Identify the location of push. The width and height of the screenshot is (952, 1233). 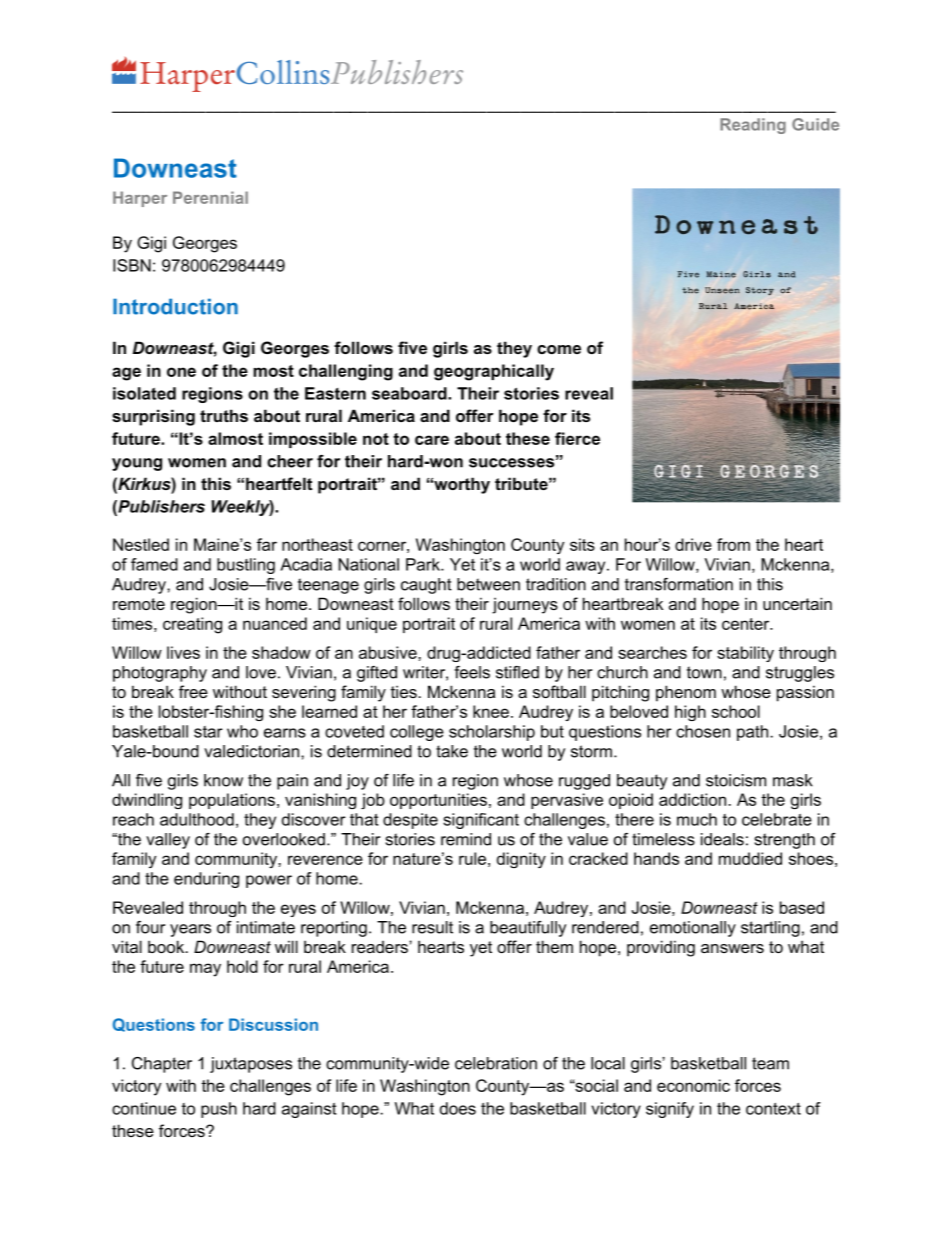
(219, 1110).
